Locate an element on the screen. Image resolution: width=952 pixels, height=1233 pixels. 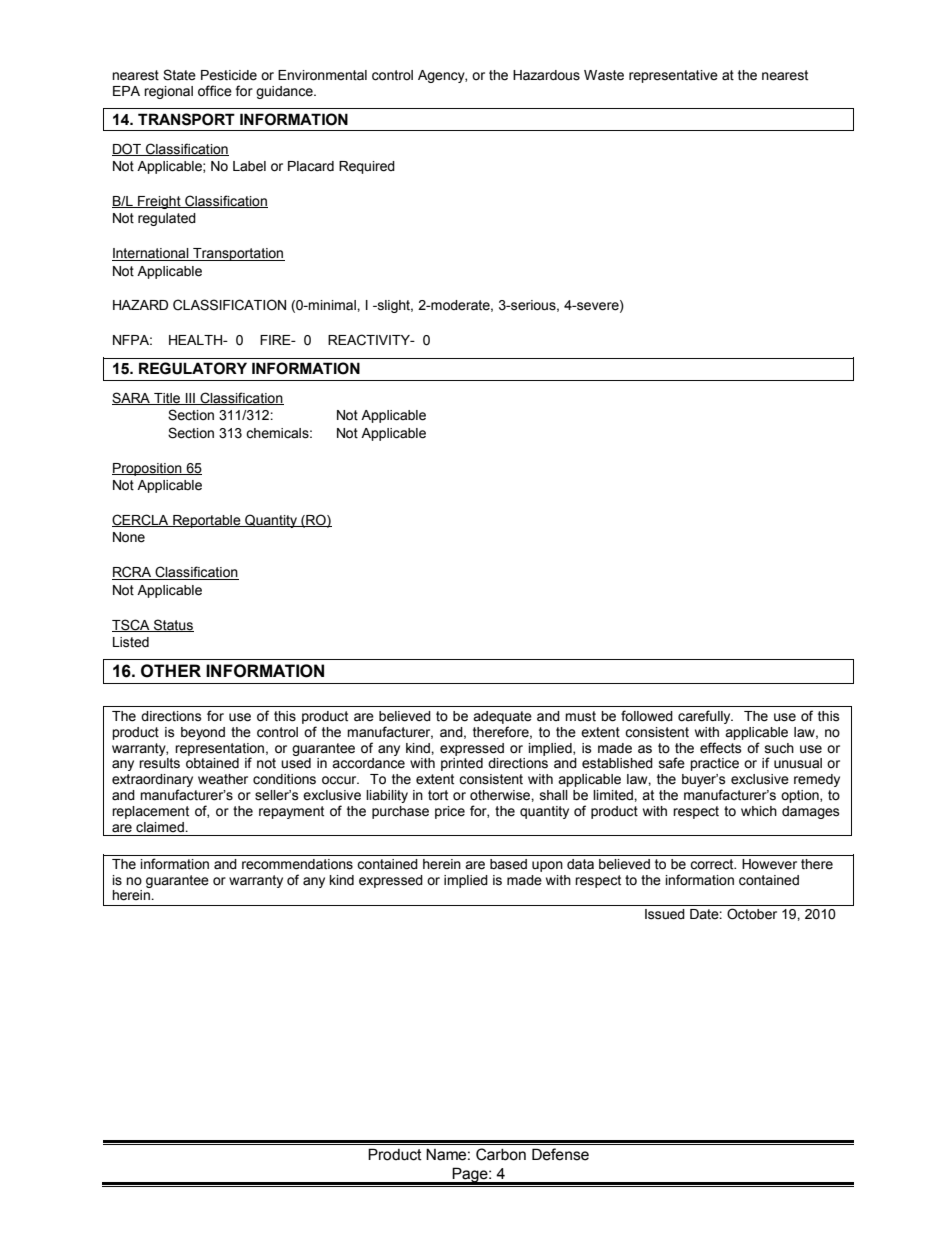
correct is located at coordinates (713, 864).
